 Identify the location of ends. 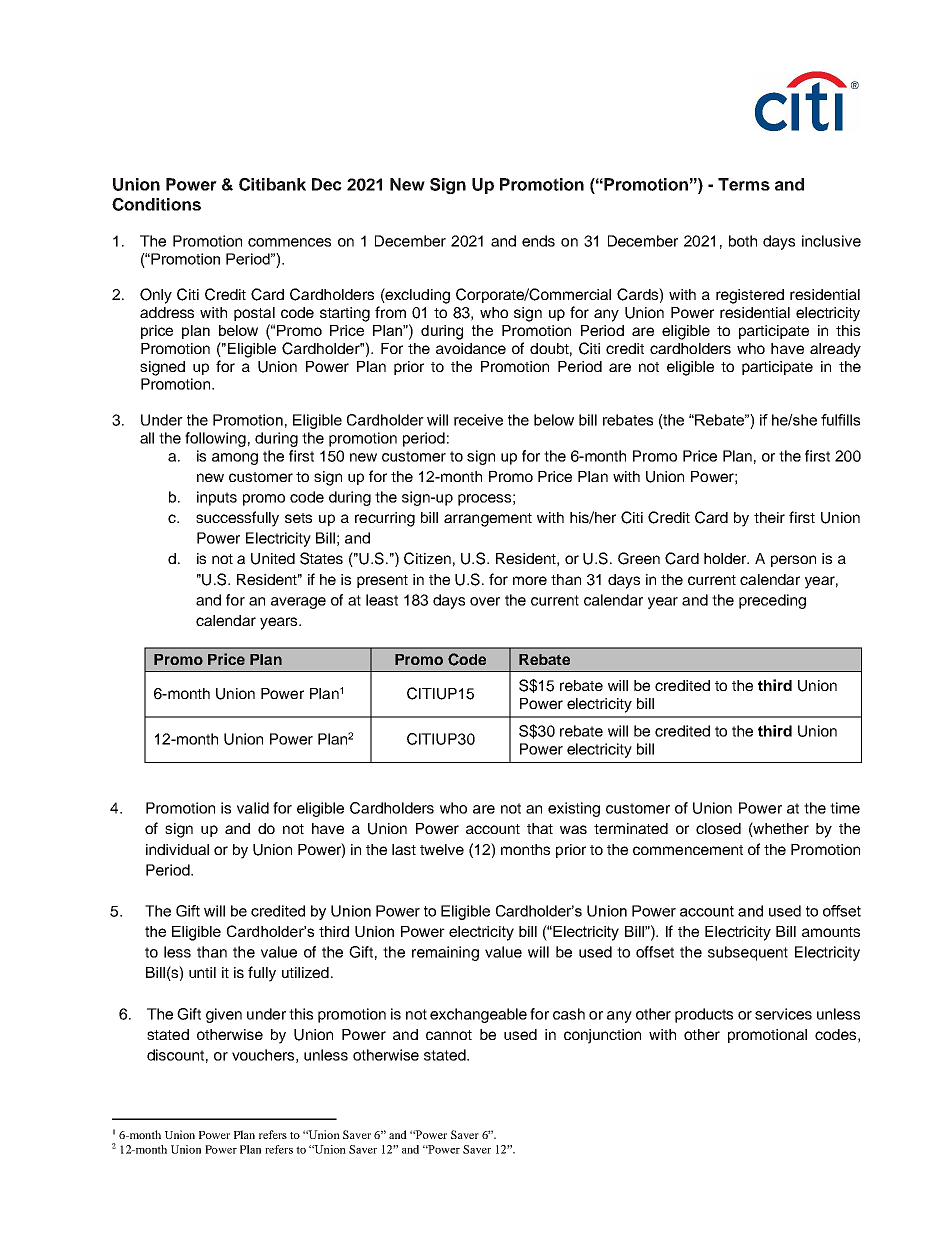
(538, 241).
